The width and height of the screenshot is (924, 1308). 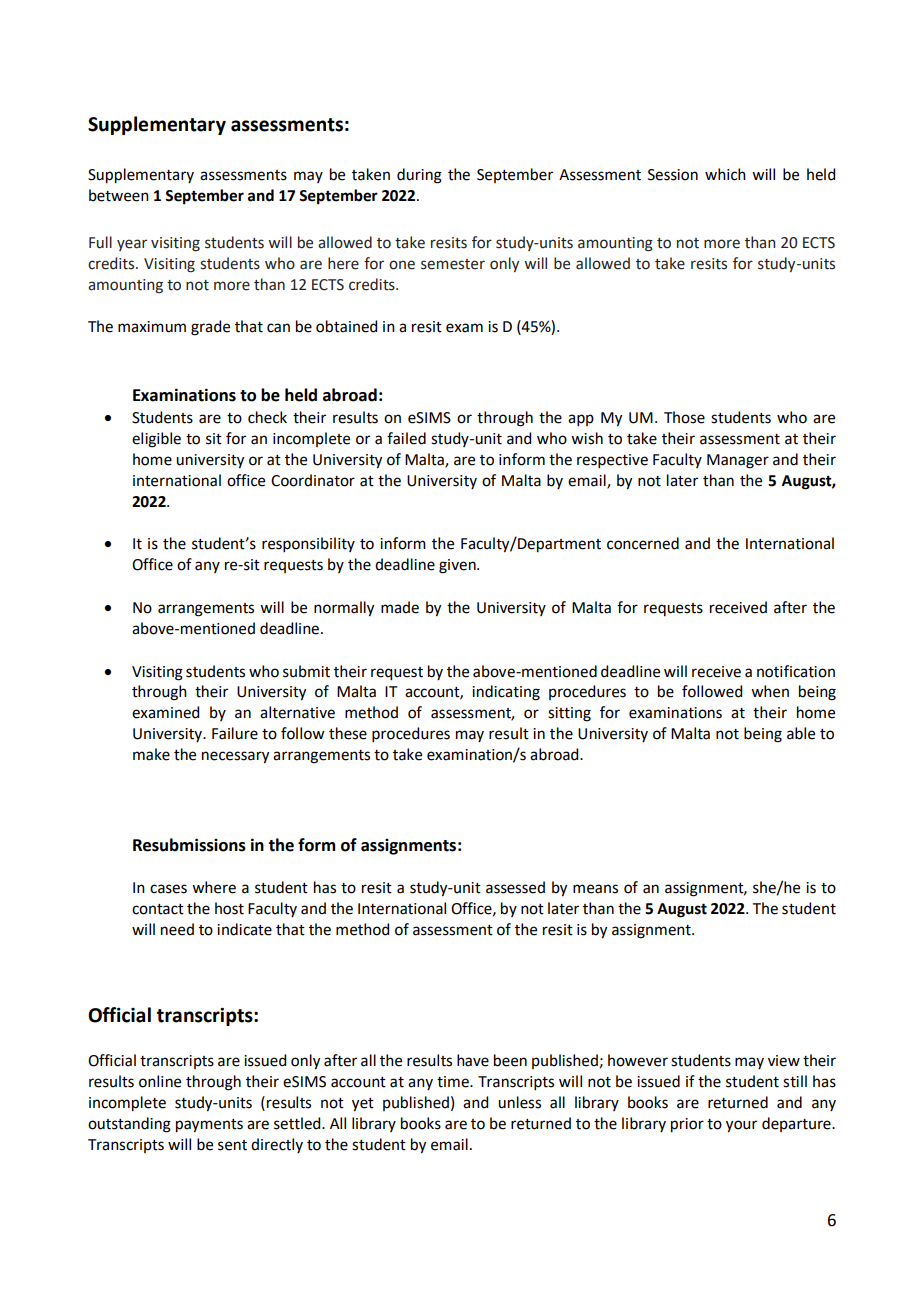 What do you see at coordinates (156, 440) in the screenshot?
I see `eligible` at bounding box center [156, 440].
